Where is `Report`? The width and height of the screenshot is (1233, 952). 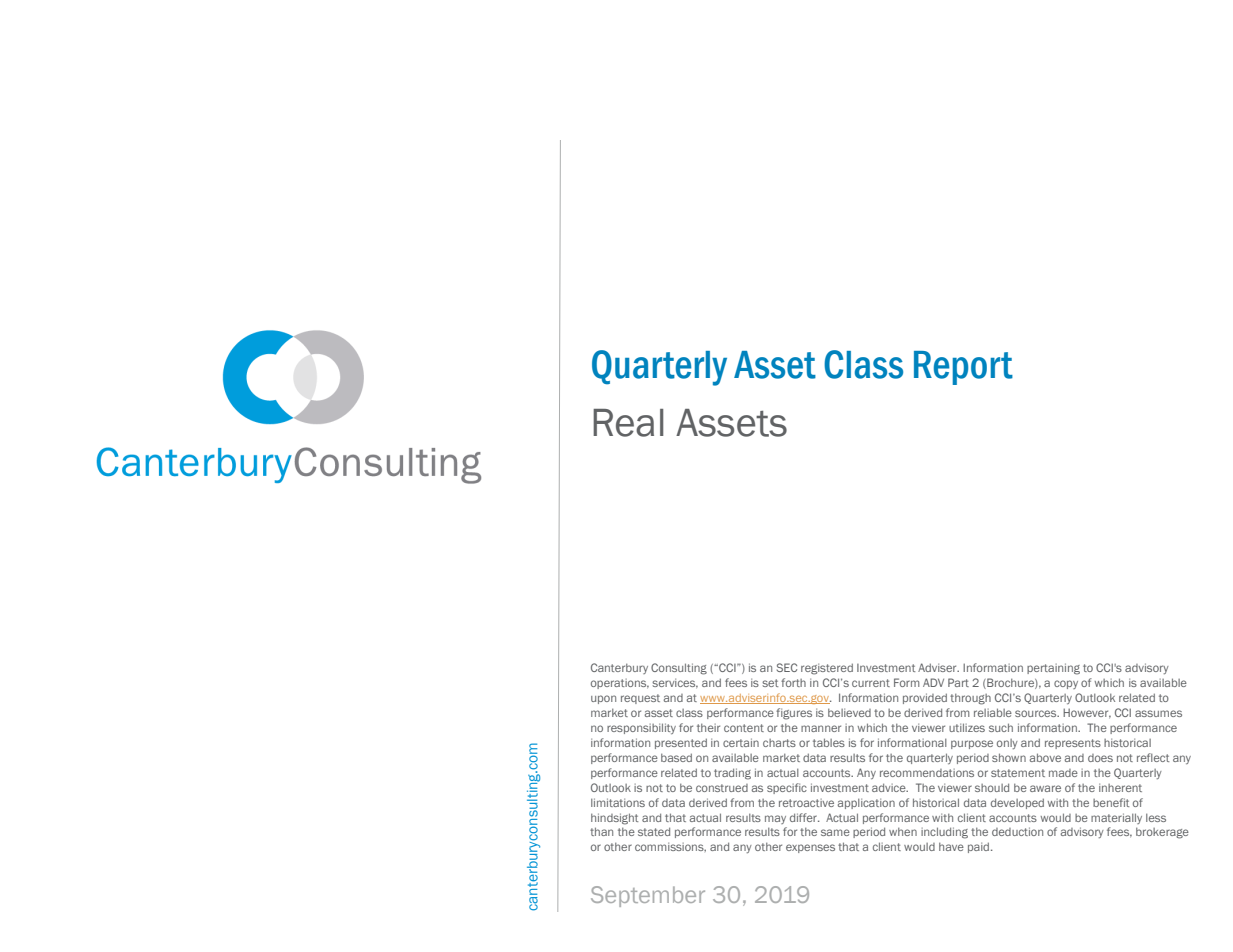 Report is located at coordinates (963, 368).
